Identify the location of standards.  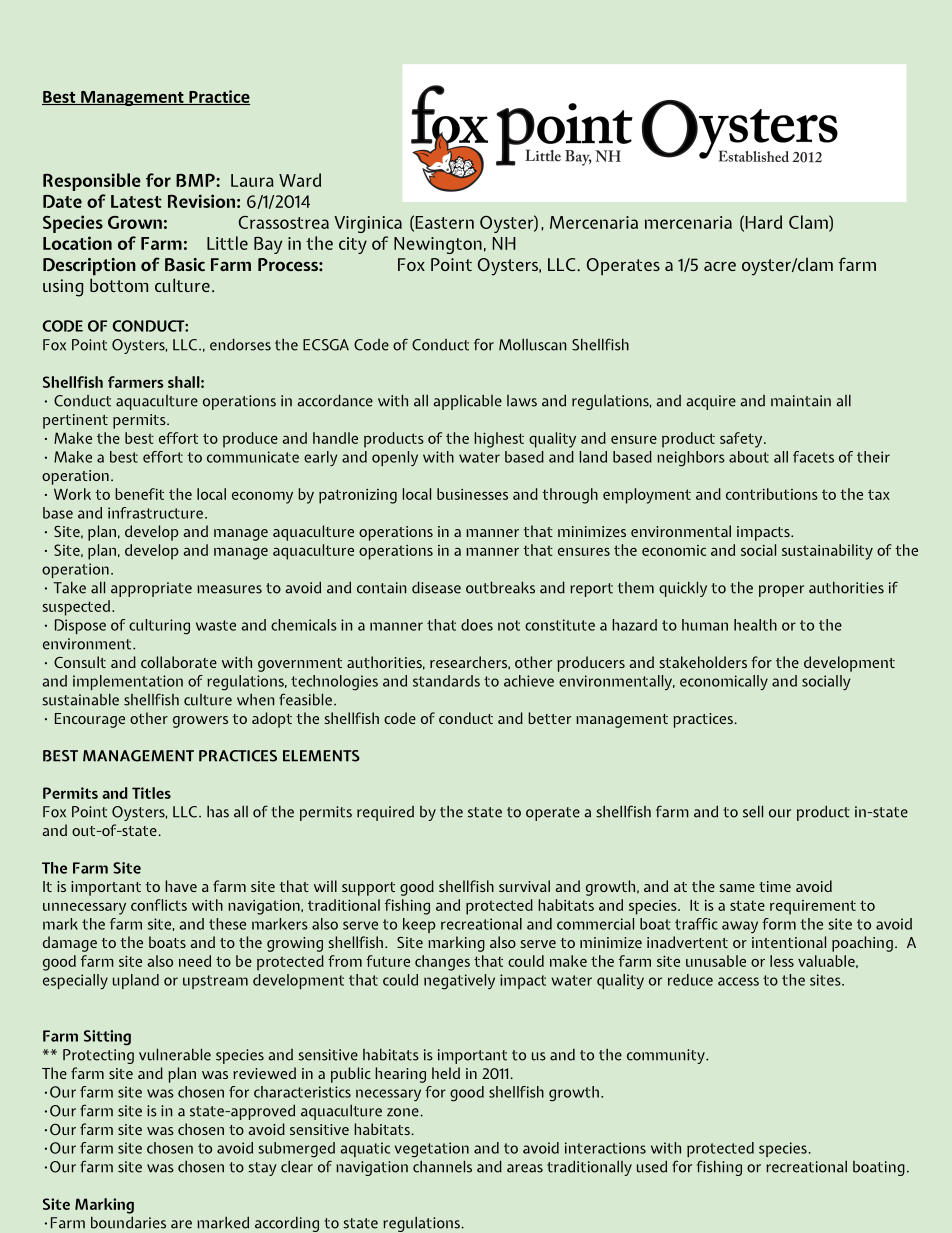
(446, 681).
